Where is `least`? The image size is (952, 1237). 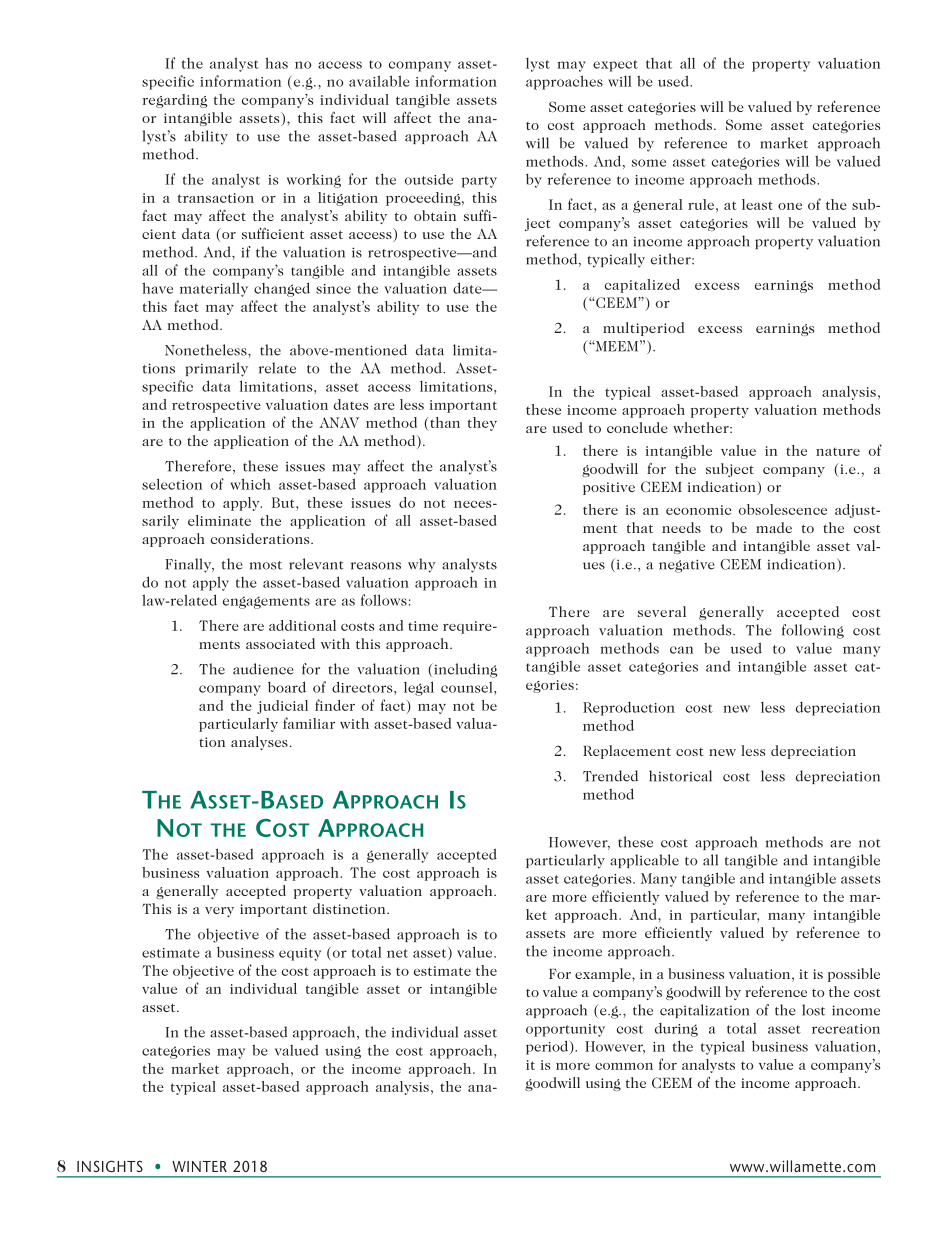
least is located at coordinates (757, 204).
